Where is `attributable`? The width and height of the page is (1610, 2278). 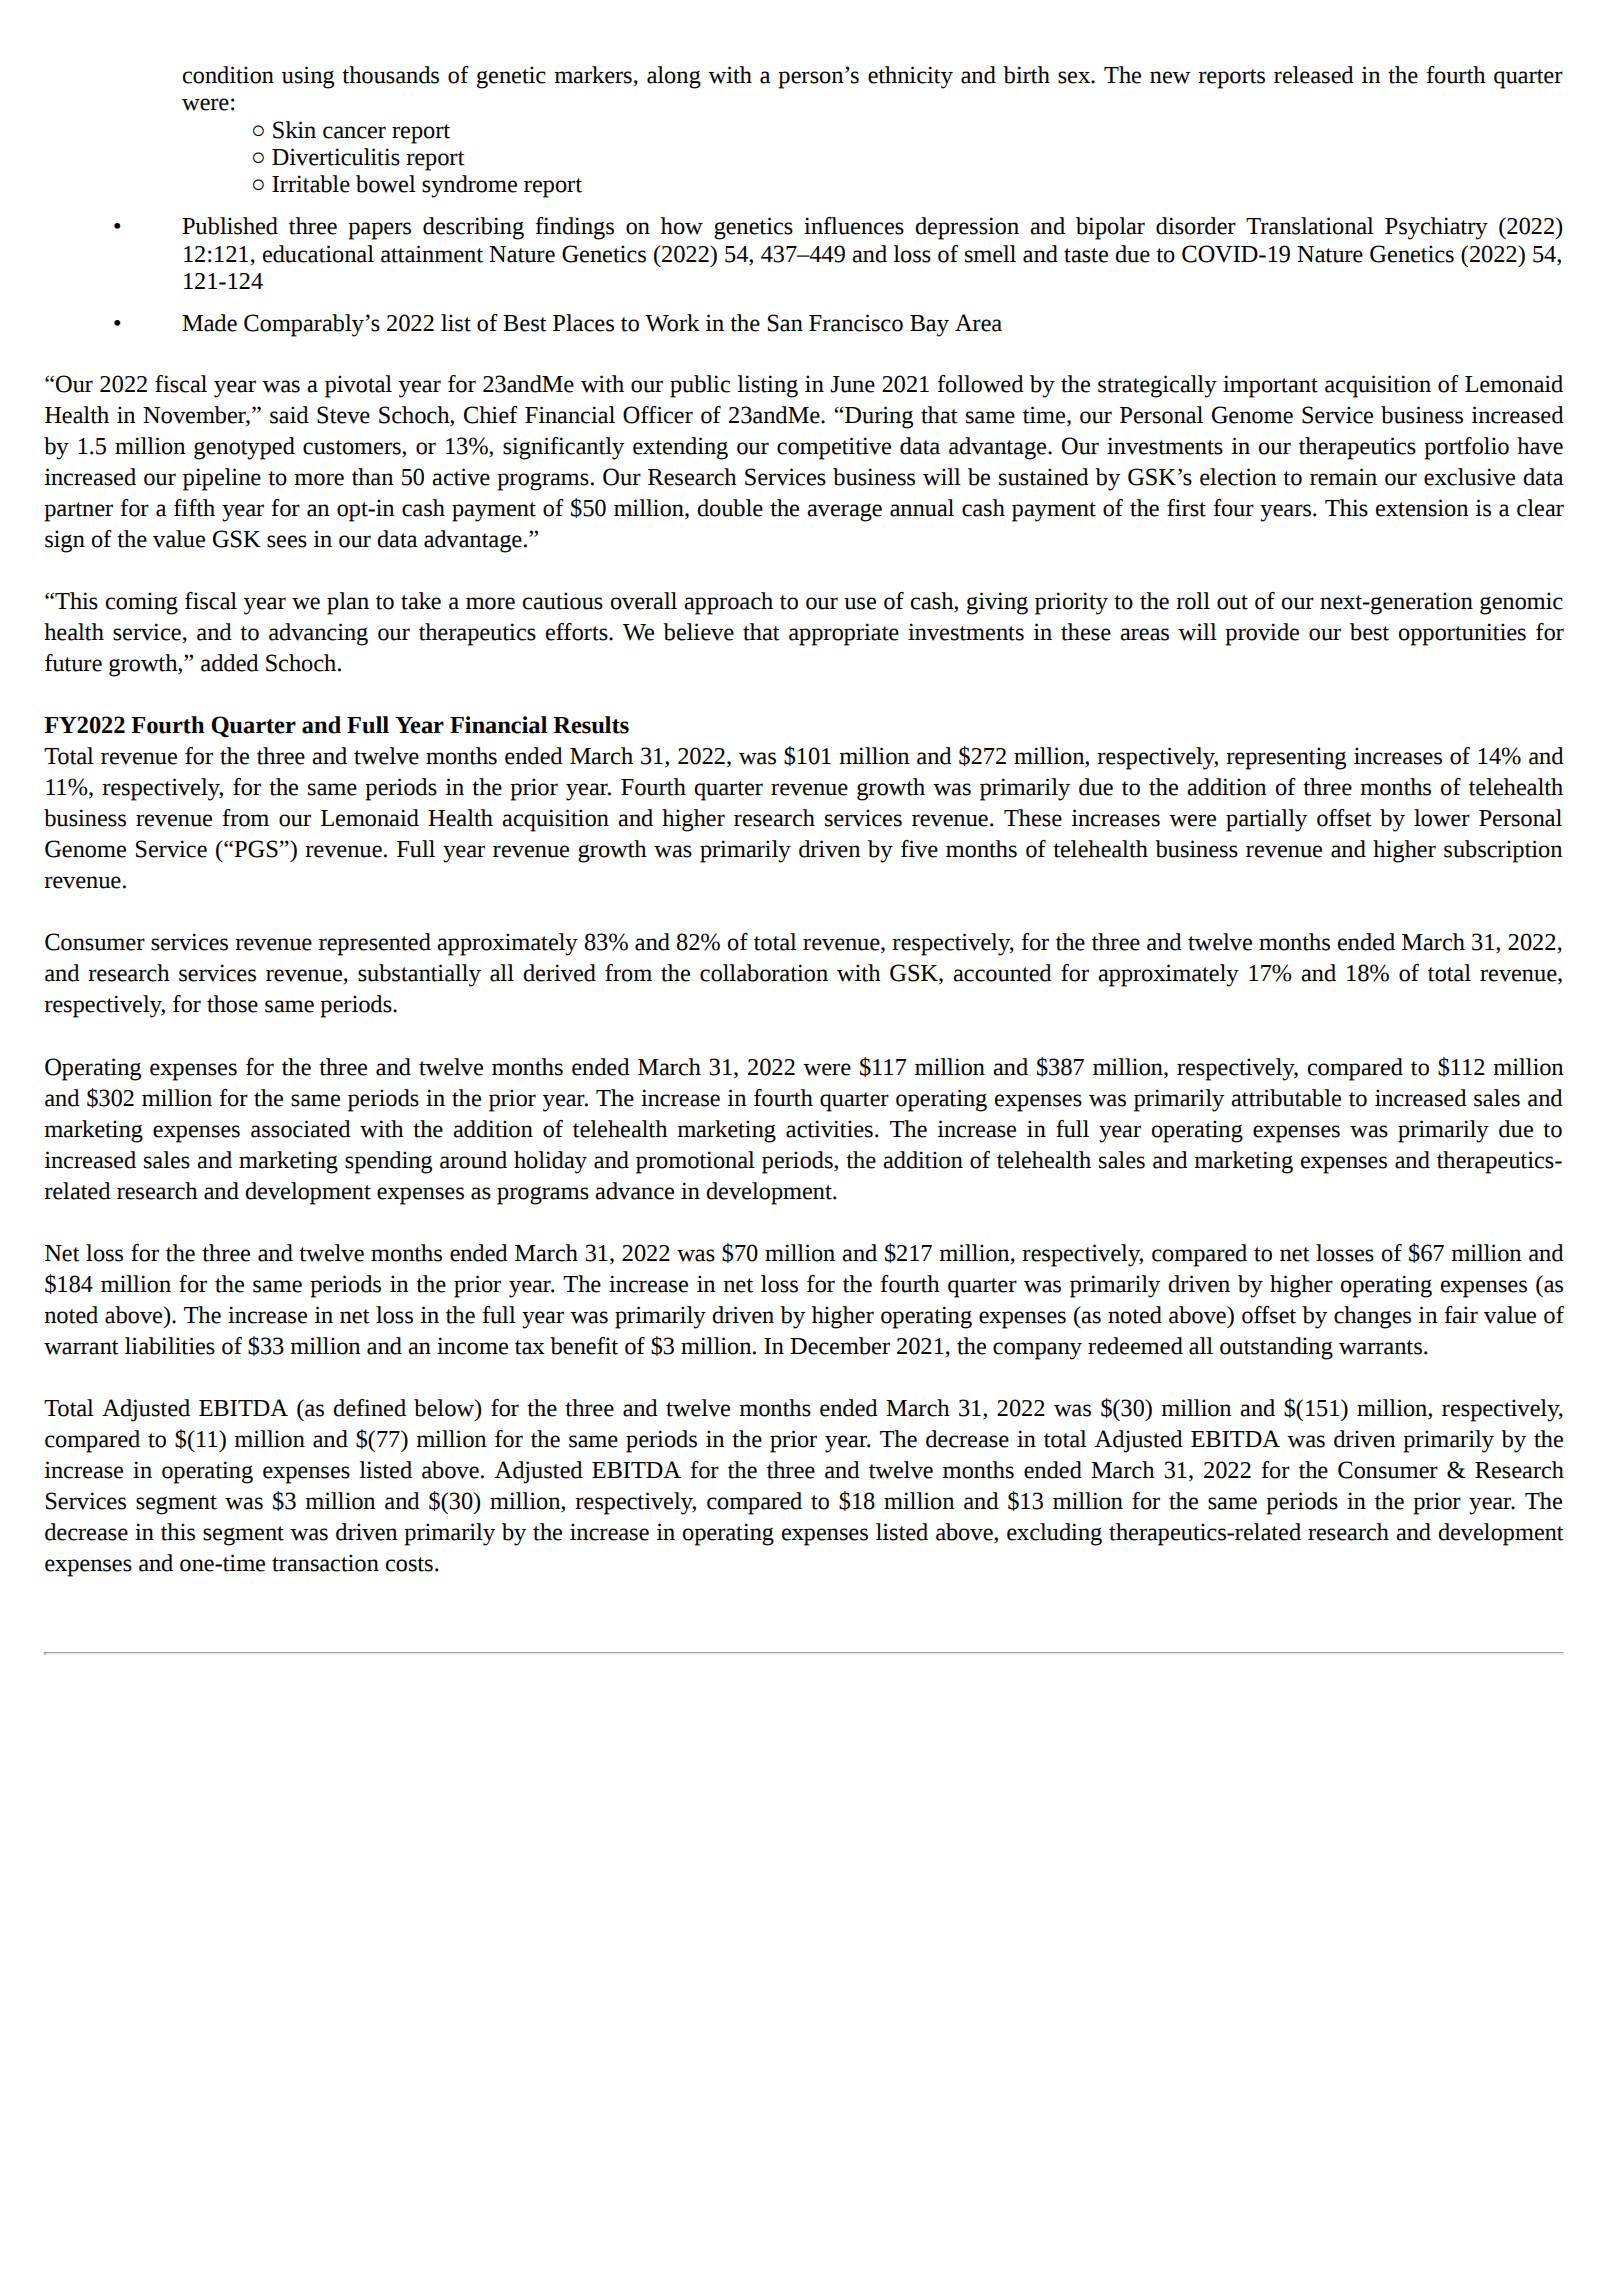
attributable is located at coordinates (1286, 1098).
